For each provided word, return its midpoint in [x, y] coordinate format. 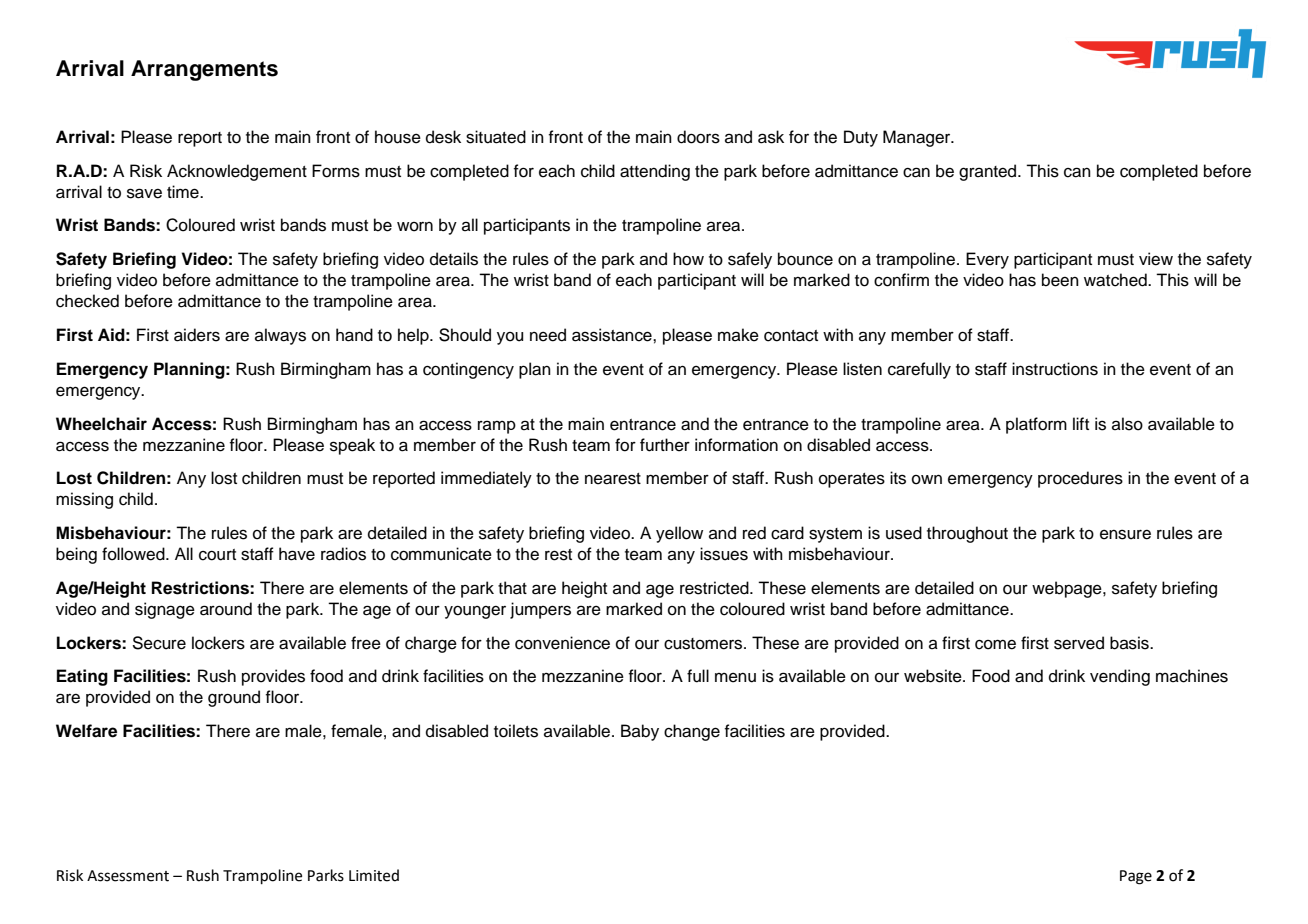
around [226, 609]
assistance [613, 335]
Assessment [128, 876]
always [280, 336]
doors [698, 137]
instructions [1055, 369]
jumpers [540, 610]
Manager [918, 138]
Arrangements [204, 70]
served [1079, 643]
